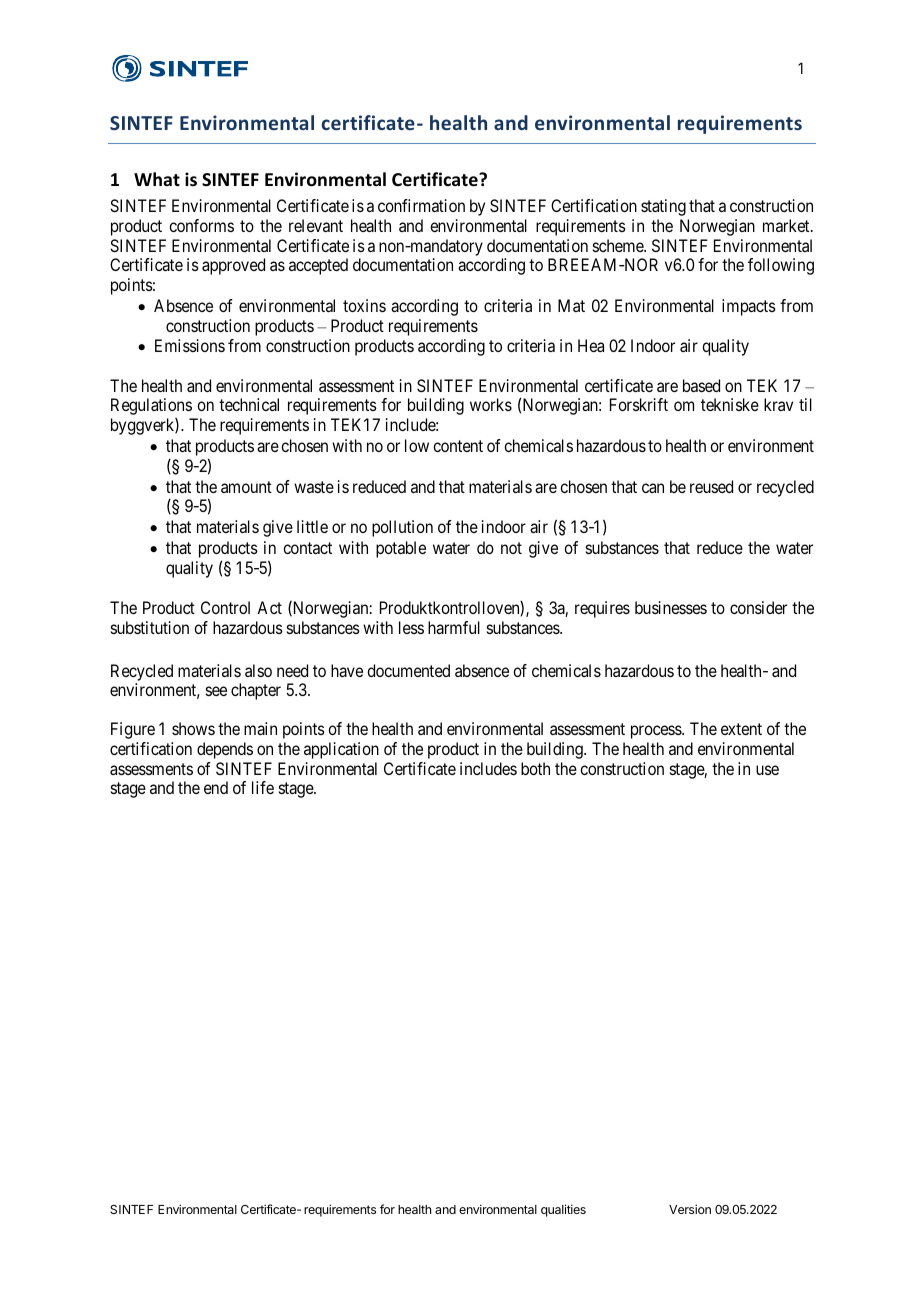 This page has width=924, height=1308. I want to click on extent, so click(741, 729).
